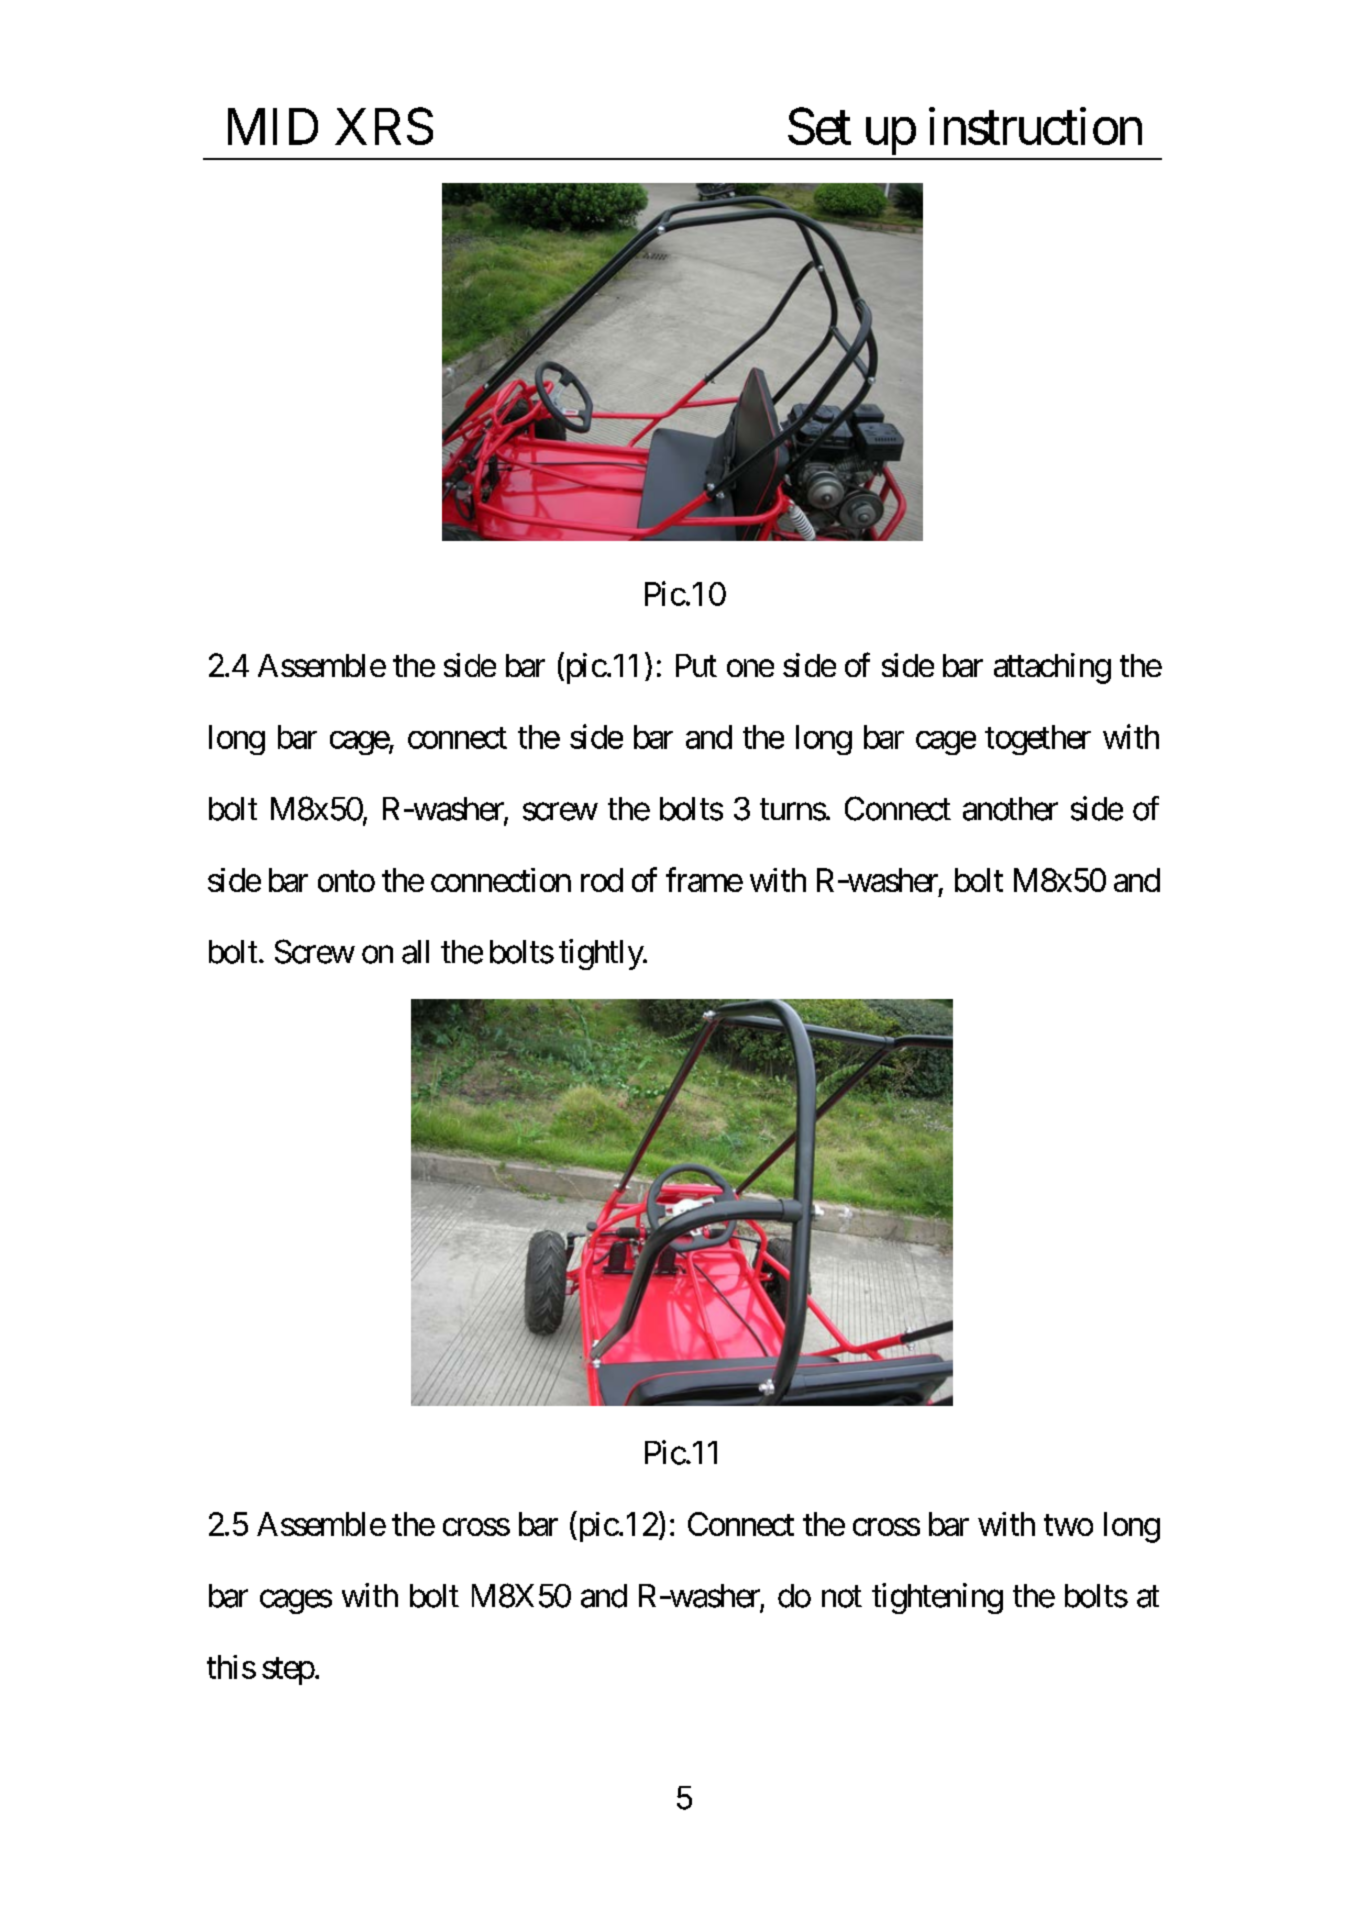 This screenshot has height=1931, width=1365. What do you see at coordinates (819, 126) in the screenshot?
I see `Set` at bounding box center [819, 126].
